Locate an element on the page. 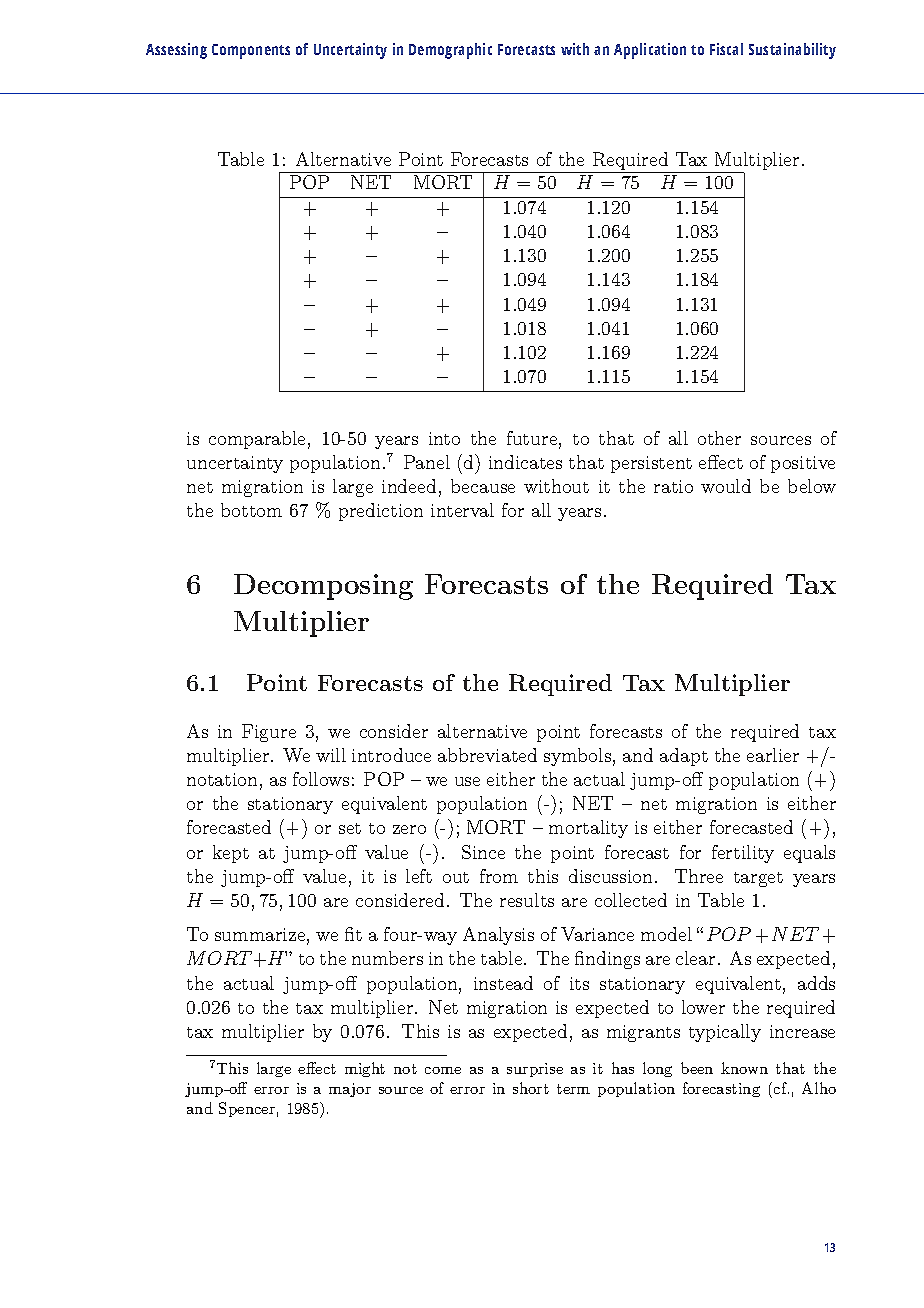 The image size is (924, 1308). surprise is located at coordinates (535, 1070).
